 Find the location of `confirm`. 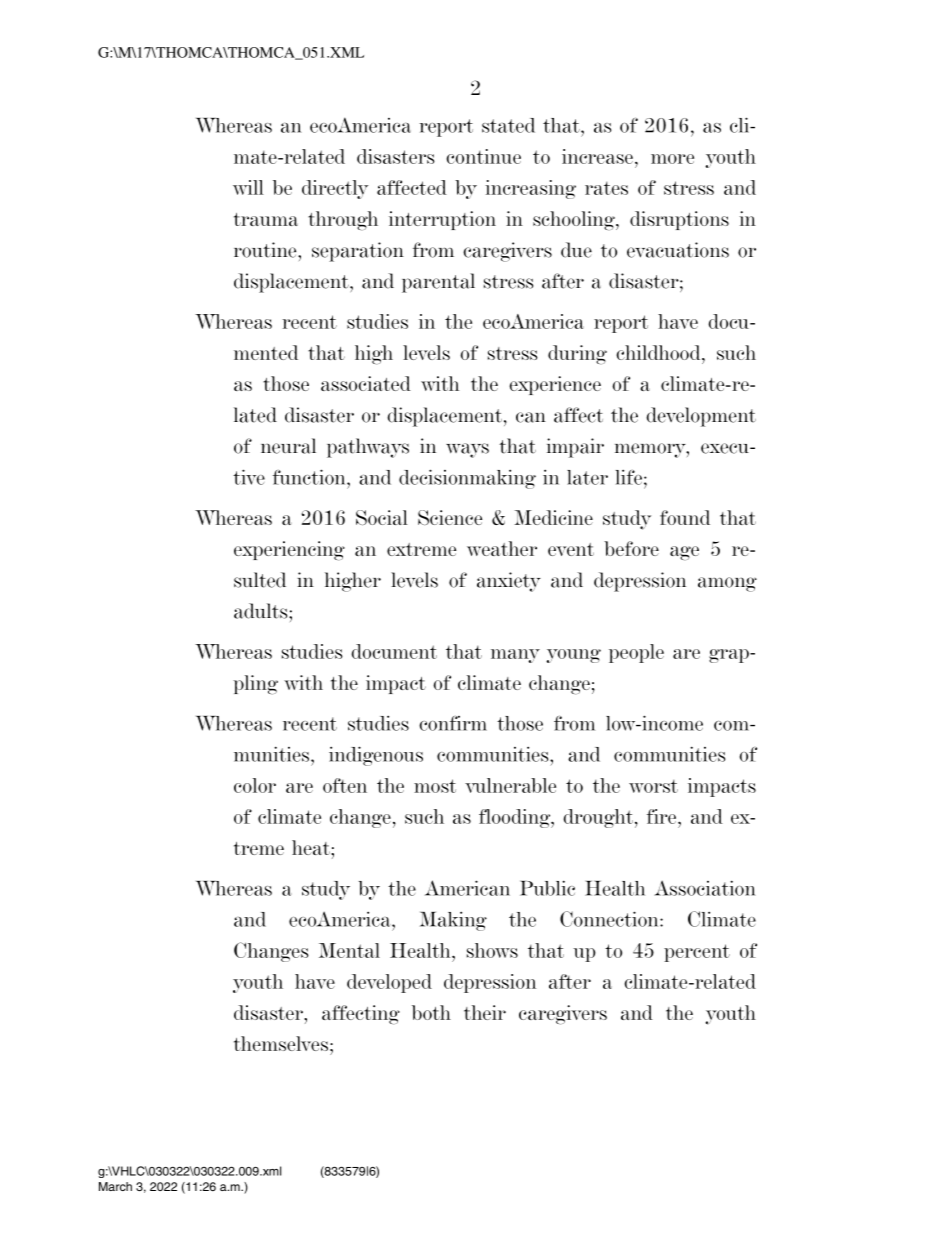

confirm is located at coordinates (453, 723).
